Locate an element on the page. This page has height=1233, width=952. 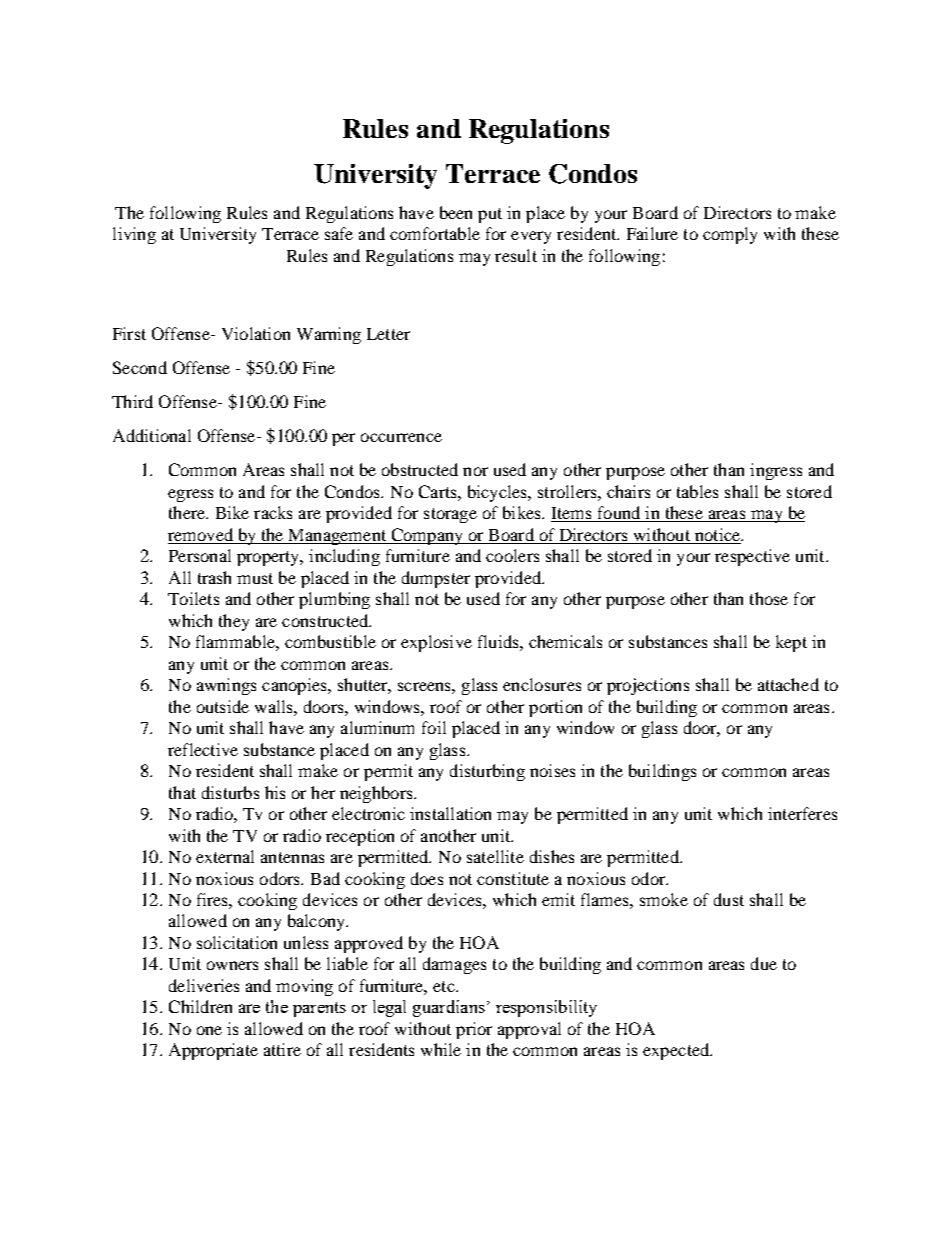
living is located at coordinates (134, 235).
